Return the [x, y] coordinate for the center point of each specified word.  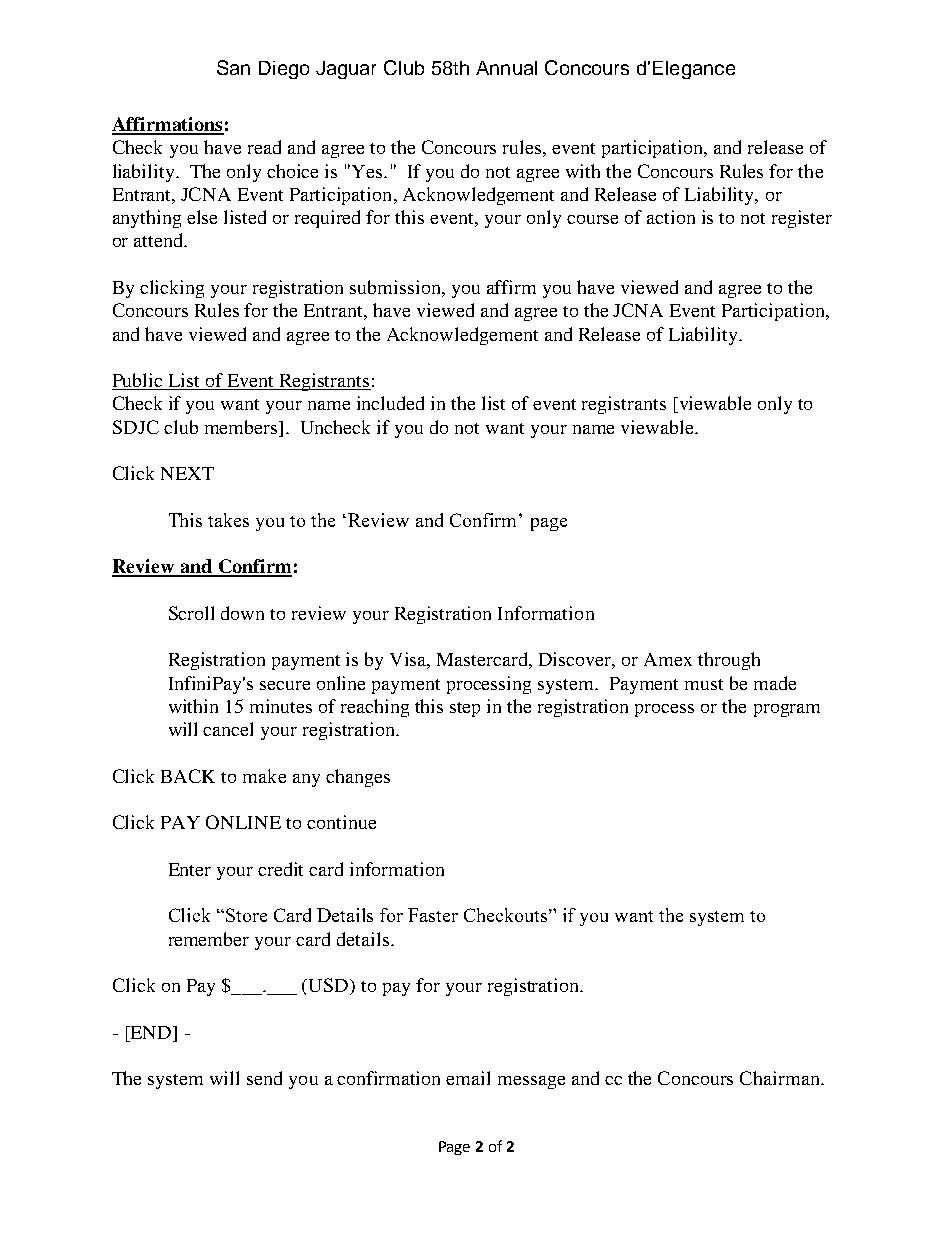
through [729, 661]
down [242, 613]
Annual [506, 68]
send [264, 1078]
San [233, 67]
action [671, 217]
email [468, 1078]
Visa [410, 660]
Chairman [781, 1078]
